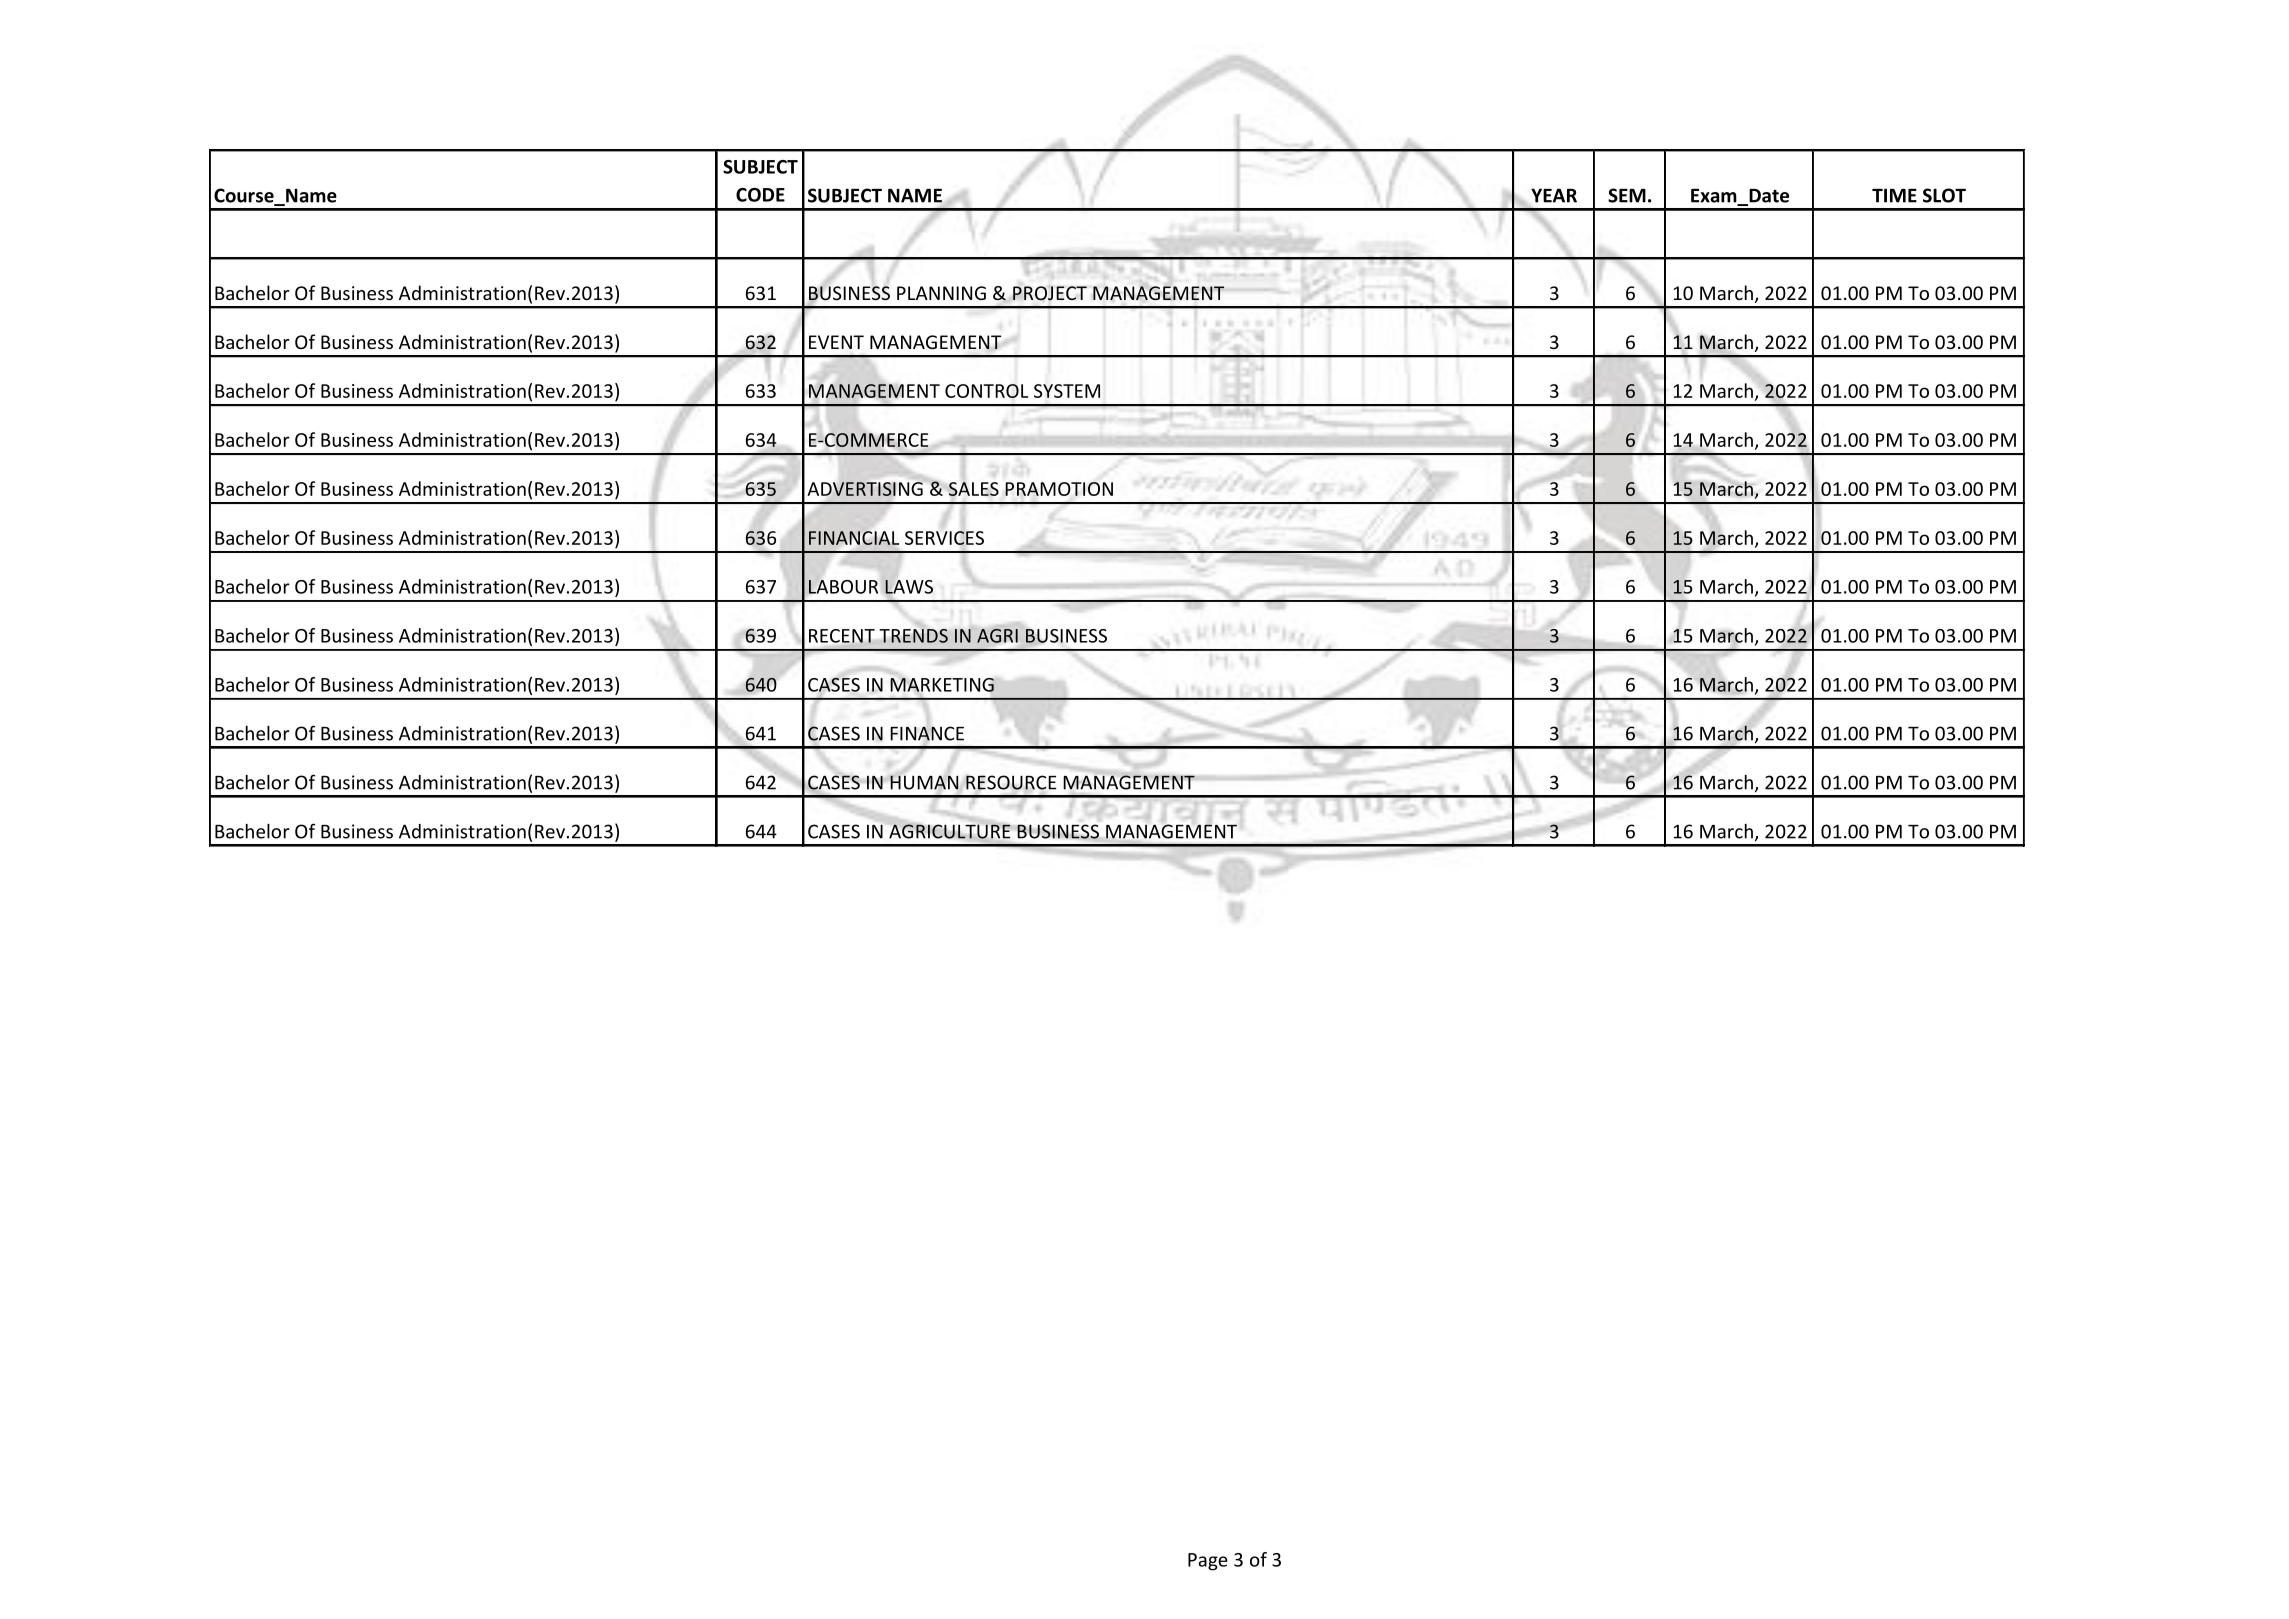  Describe the element at coordinates (927, 733) in the document. I see `FINANCE` at that location.
